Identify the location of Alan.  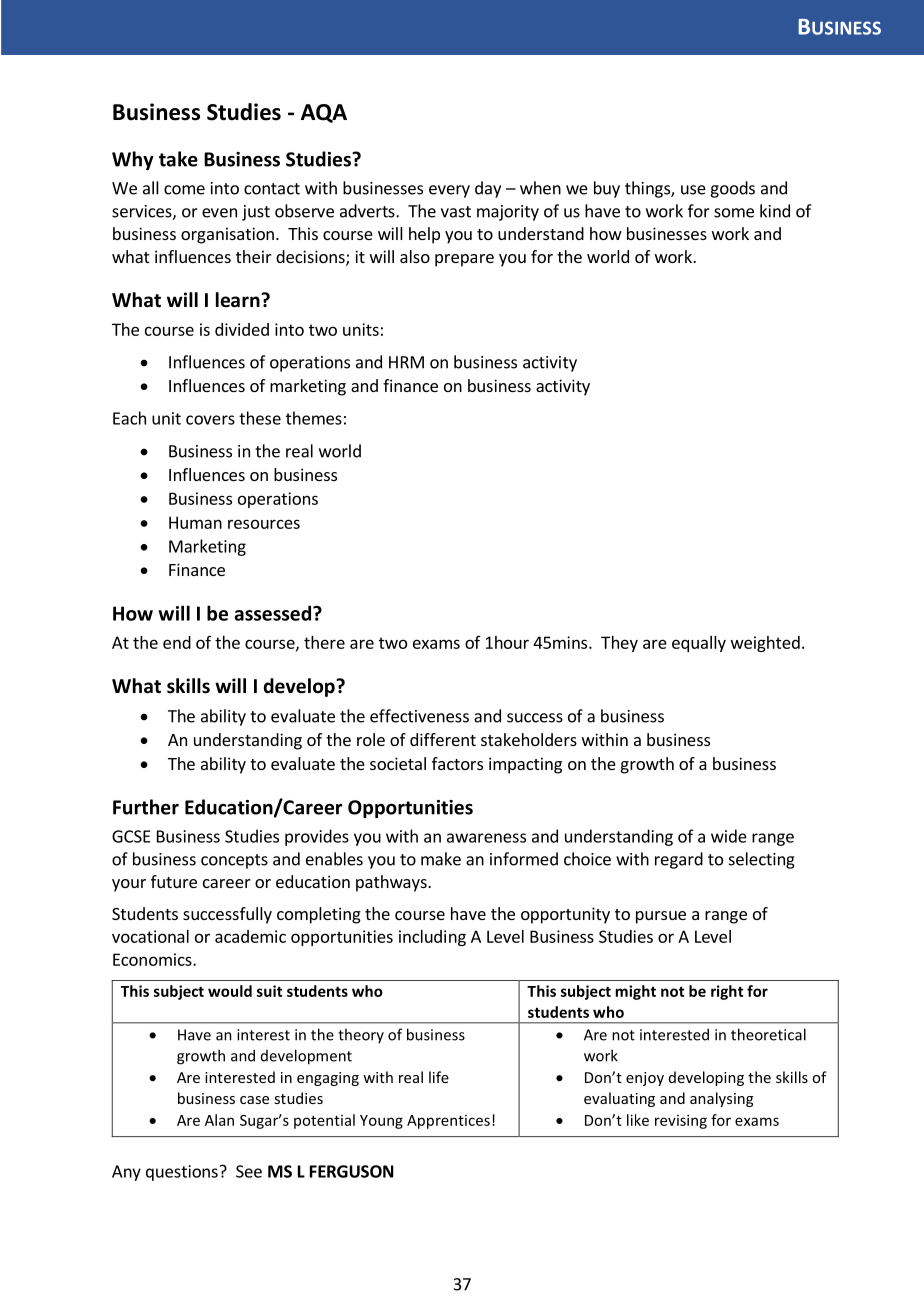
(219, 1120).
